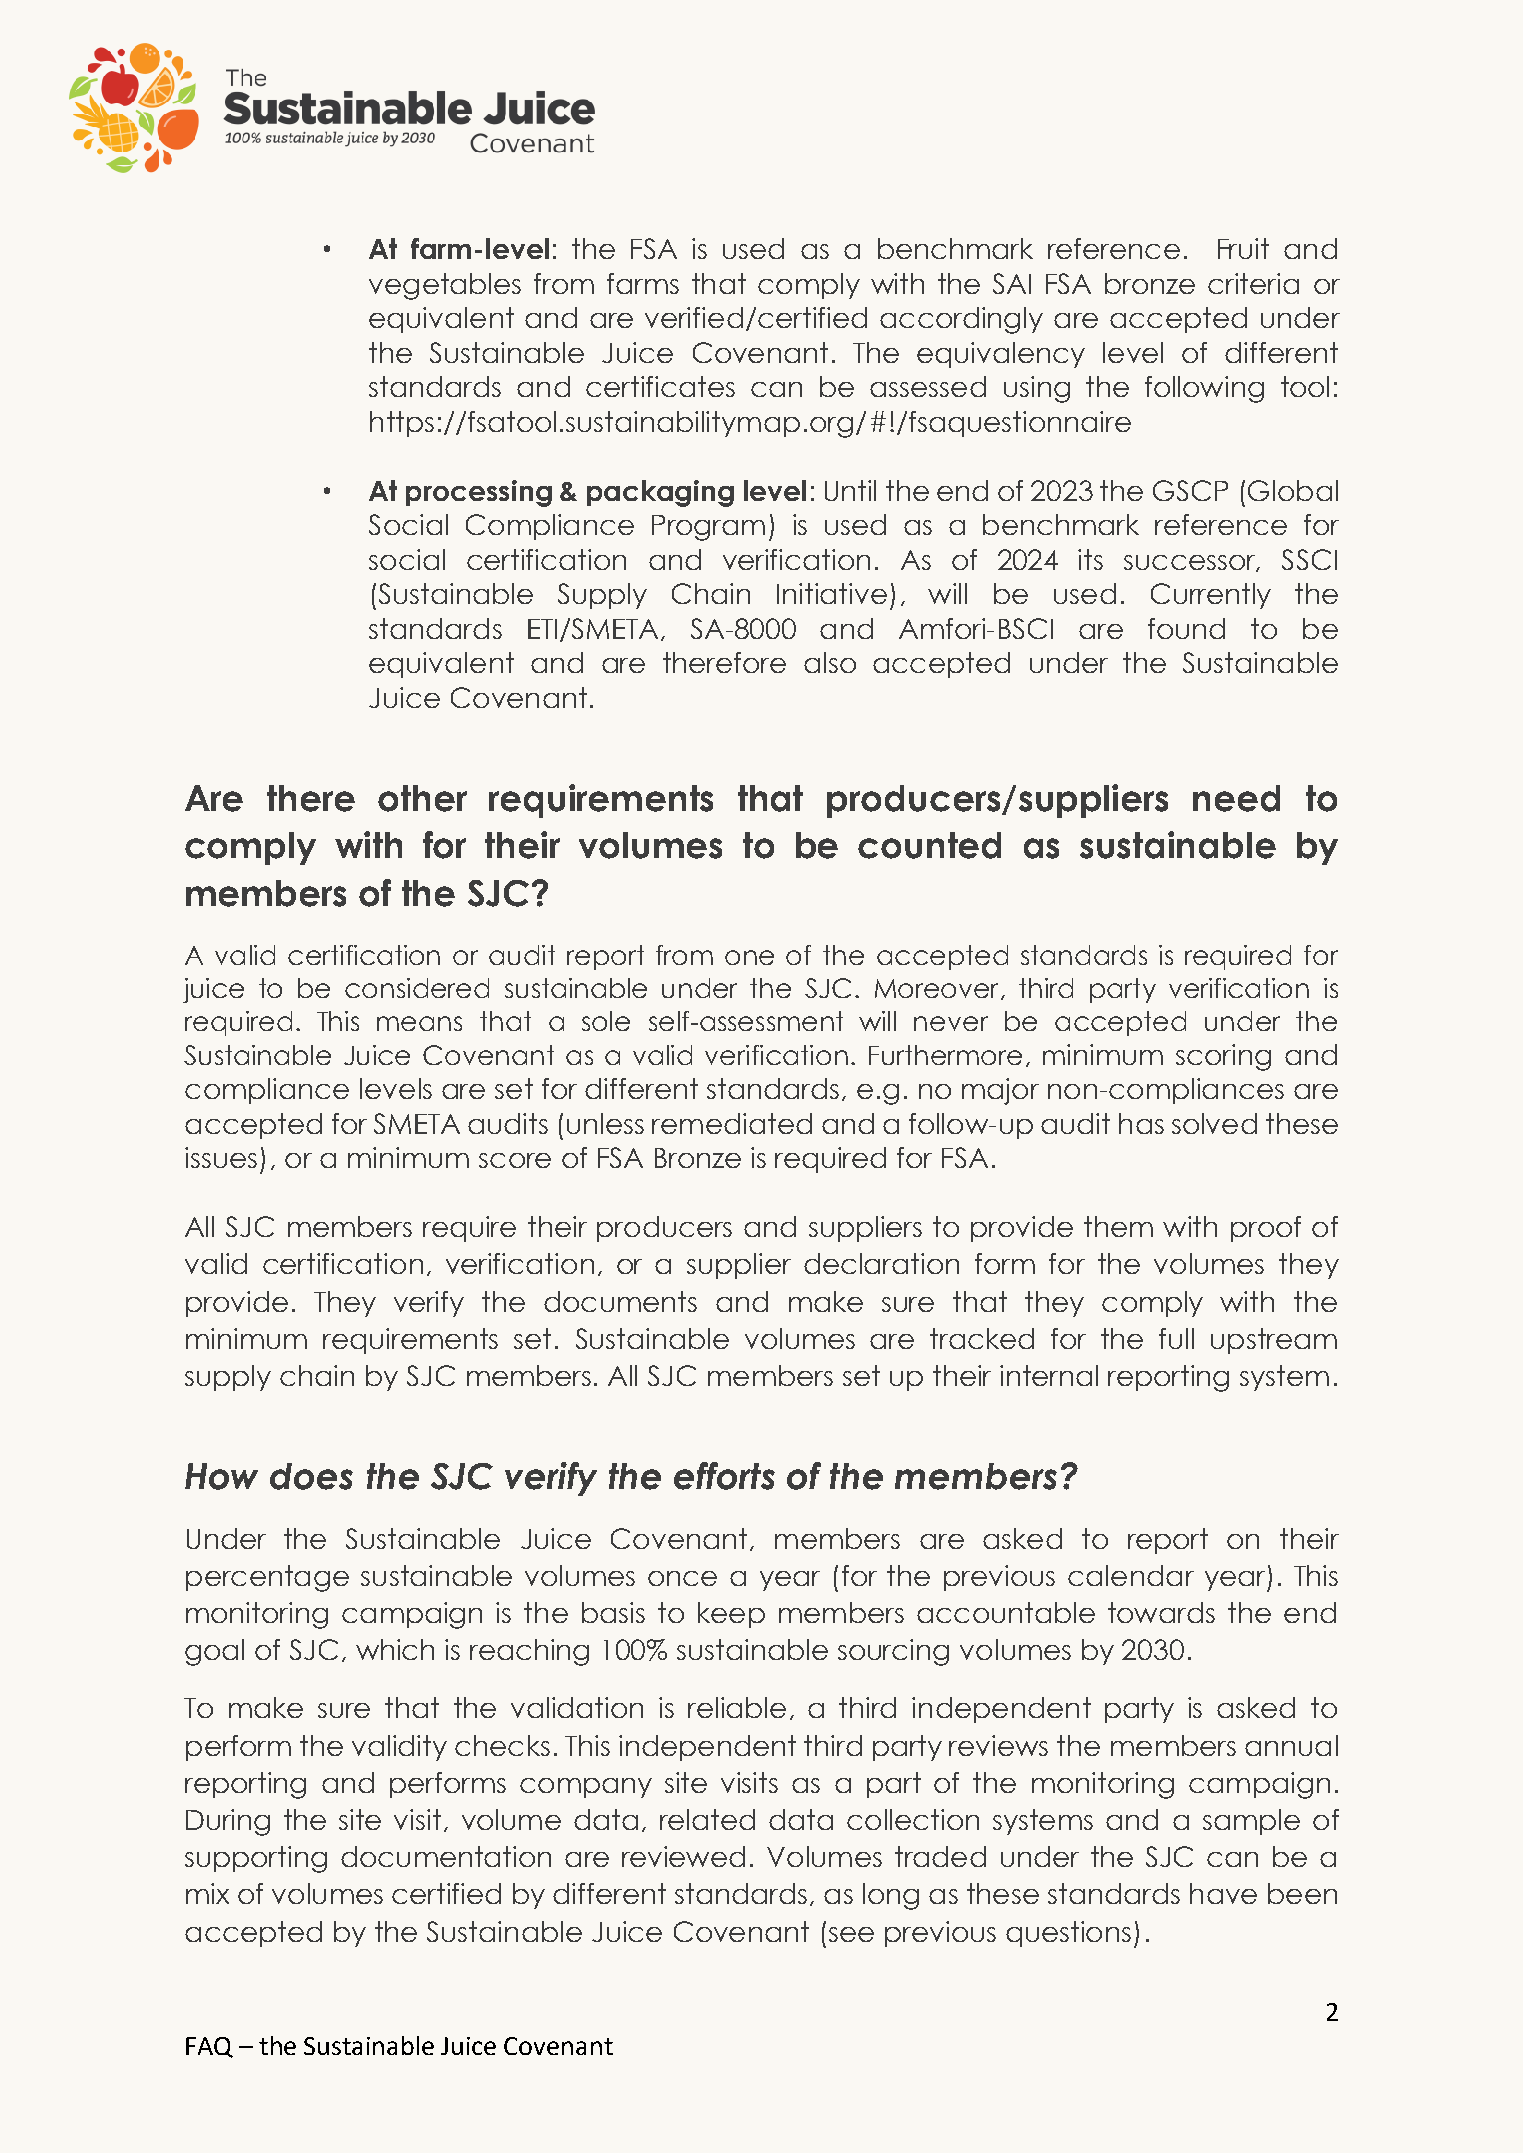 Image resolution: width=1523 pixels, height=2153 pixels. What do you see at coordinates (851, 1934) in the page?
I see `see` at bounding box center [851, 1934].
